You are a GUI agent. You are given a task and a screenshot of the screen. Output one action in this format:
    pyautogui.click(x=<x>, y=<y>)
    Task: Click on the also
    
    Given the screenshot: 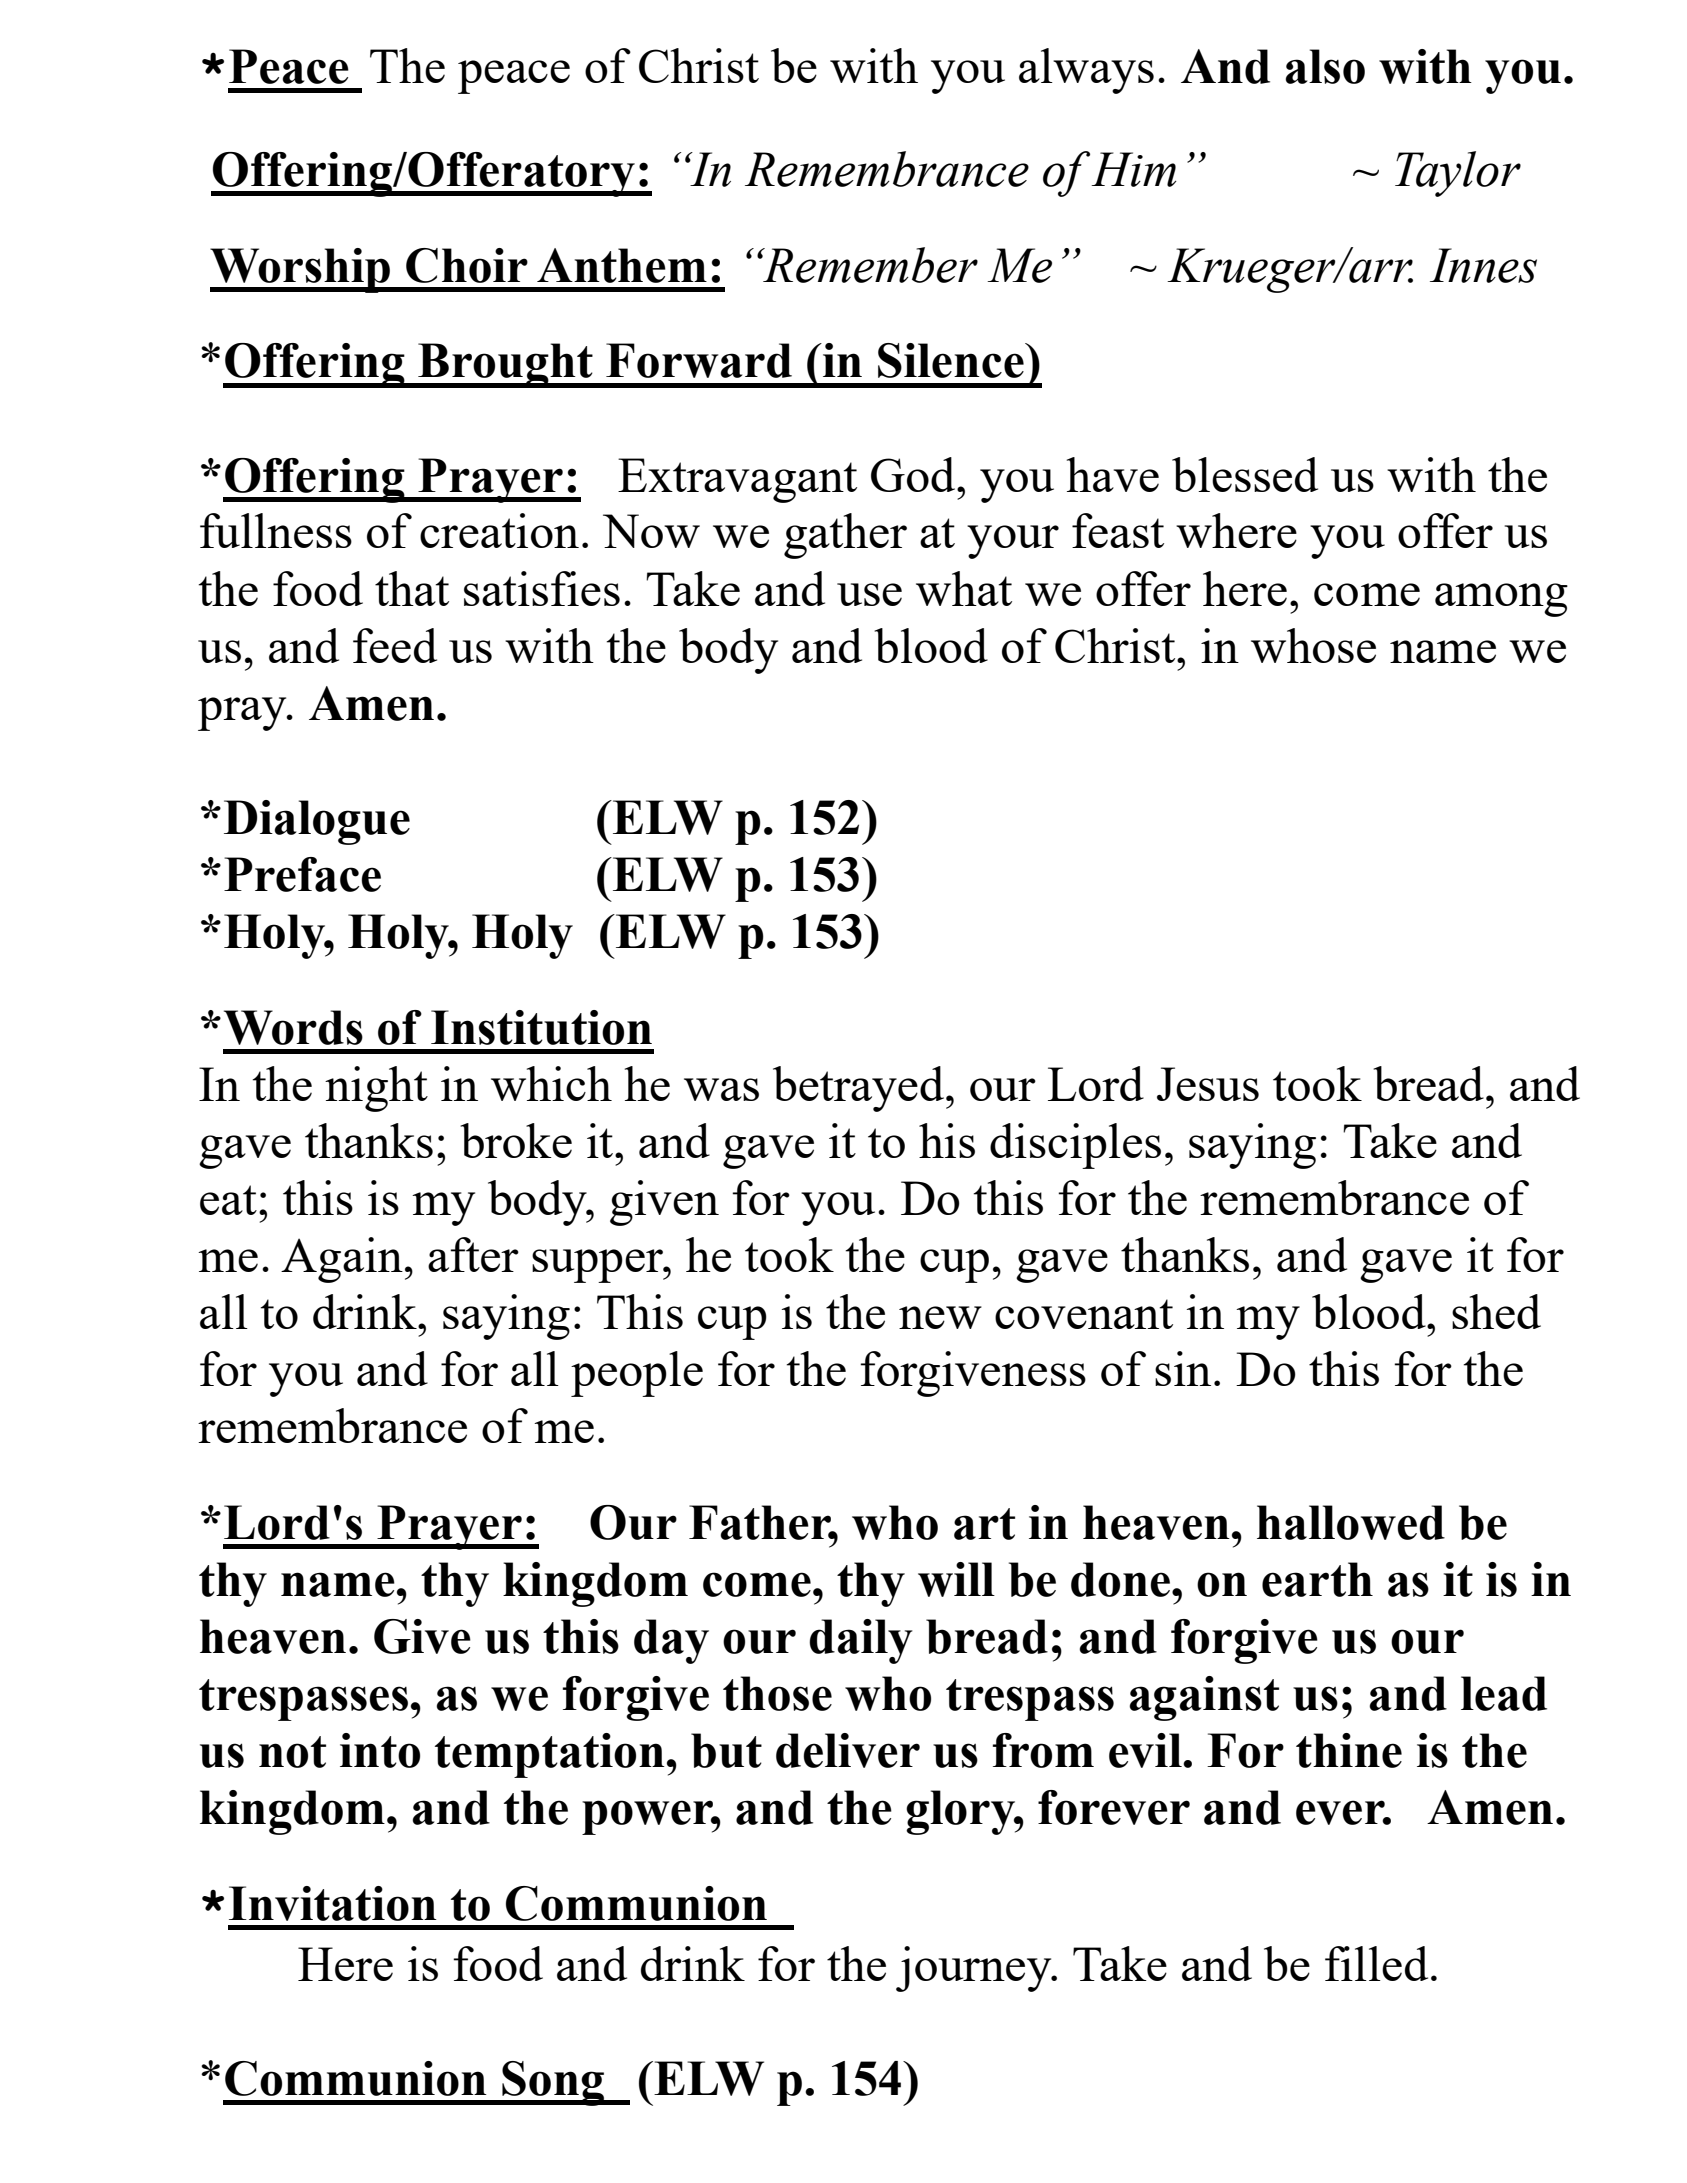 What is the action you would take?
    pyautogui.click(x=1325, y=66)
